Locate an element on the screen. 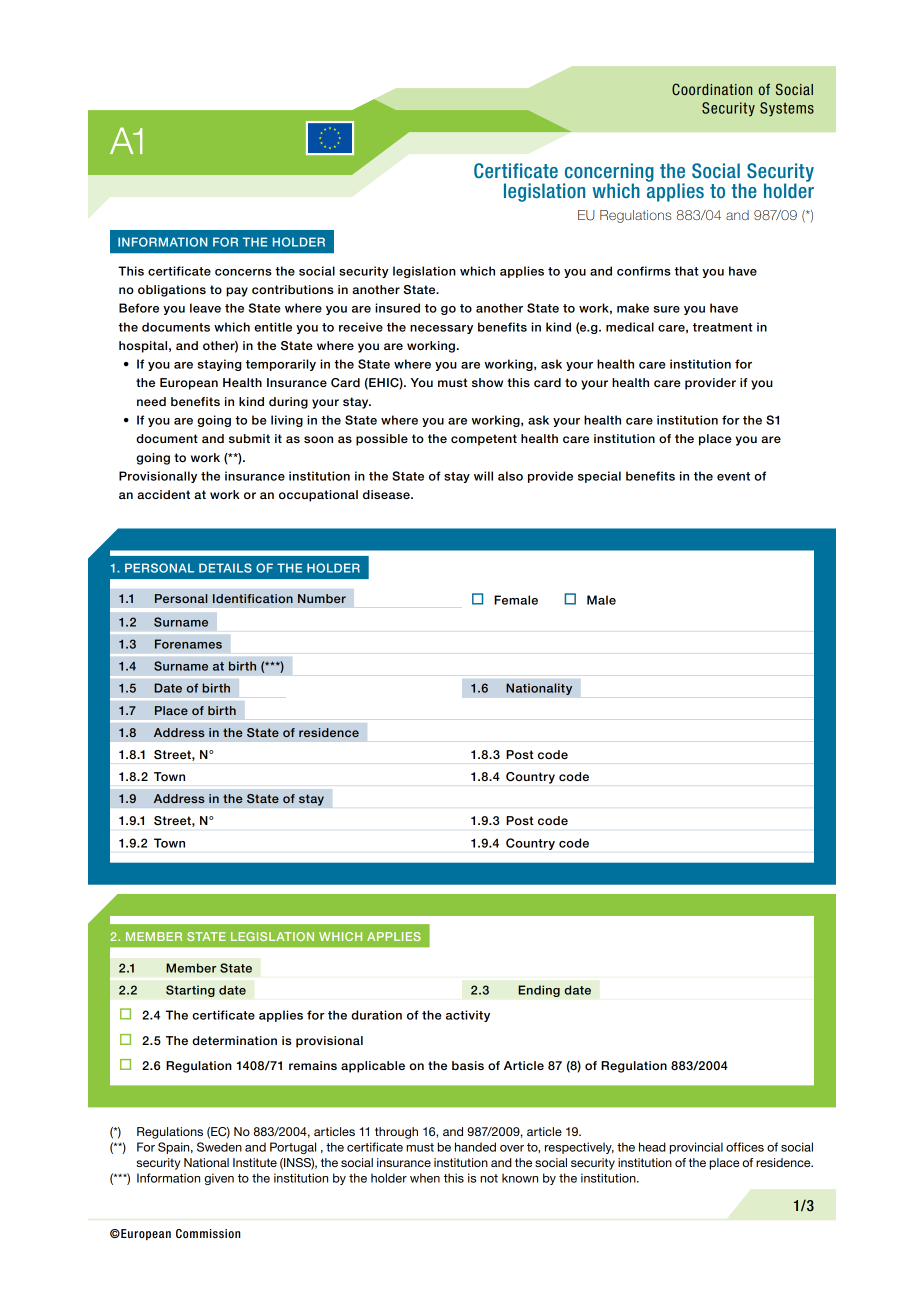 This screenshot has height=1308, width=924. Forenames is located at coordinates (188, 644).
